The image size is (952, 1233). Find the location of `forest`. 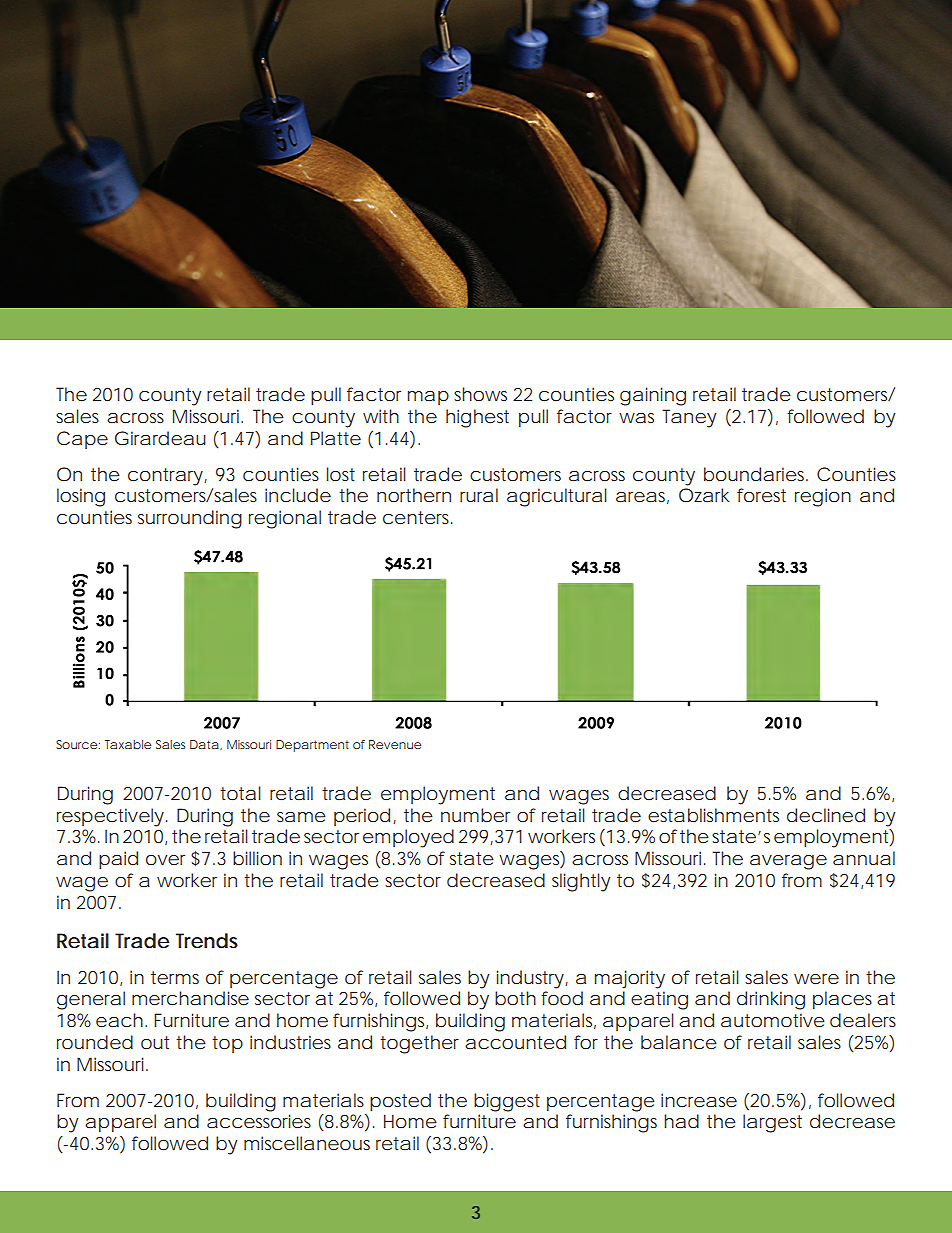

forest is located at coordinates (761, 495).
